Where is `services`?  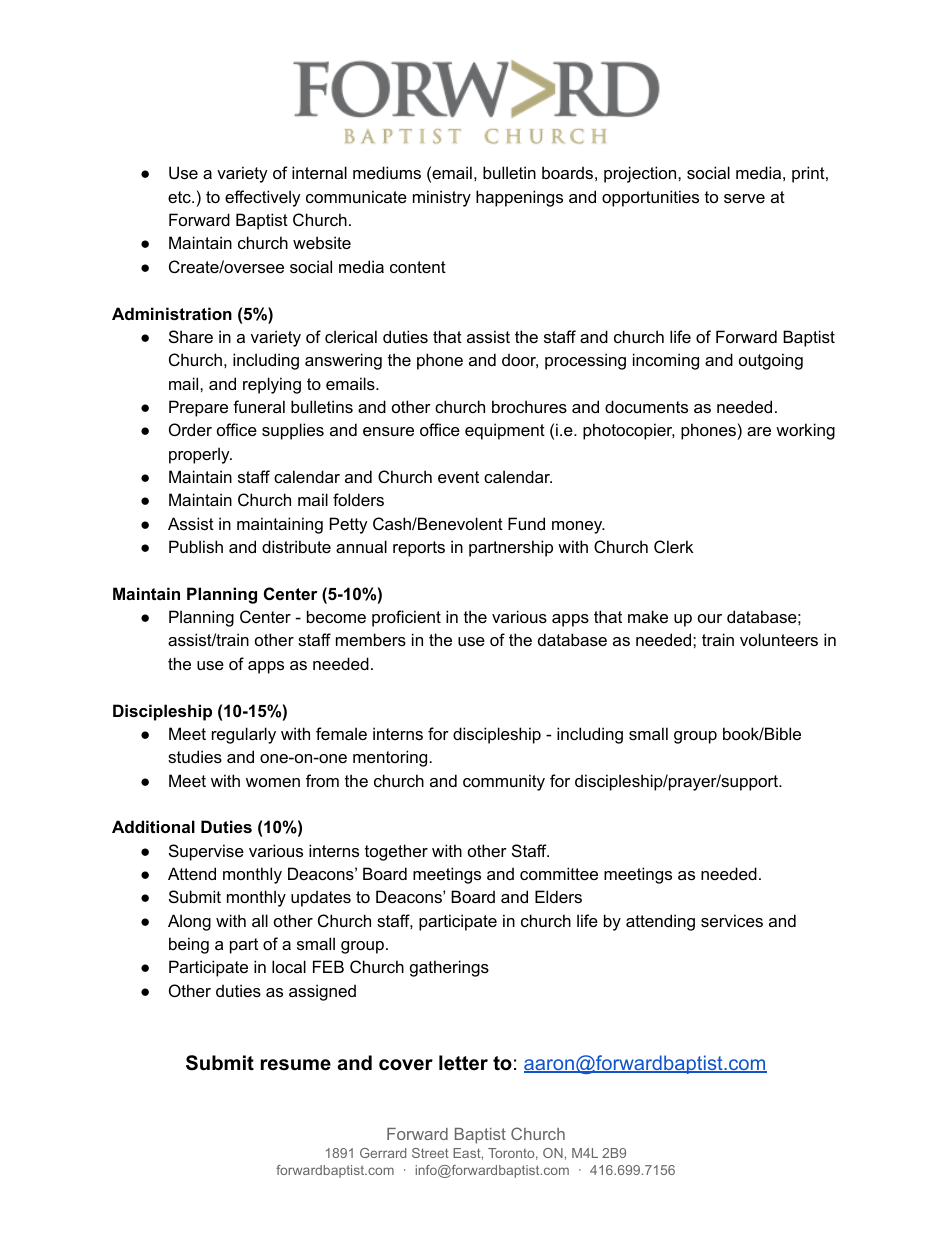 services is located at coordinates (732, 920).
